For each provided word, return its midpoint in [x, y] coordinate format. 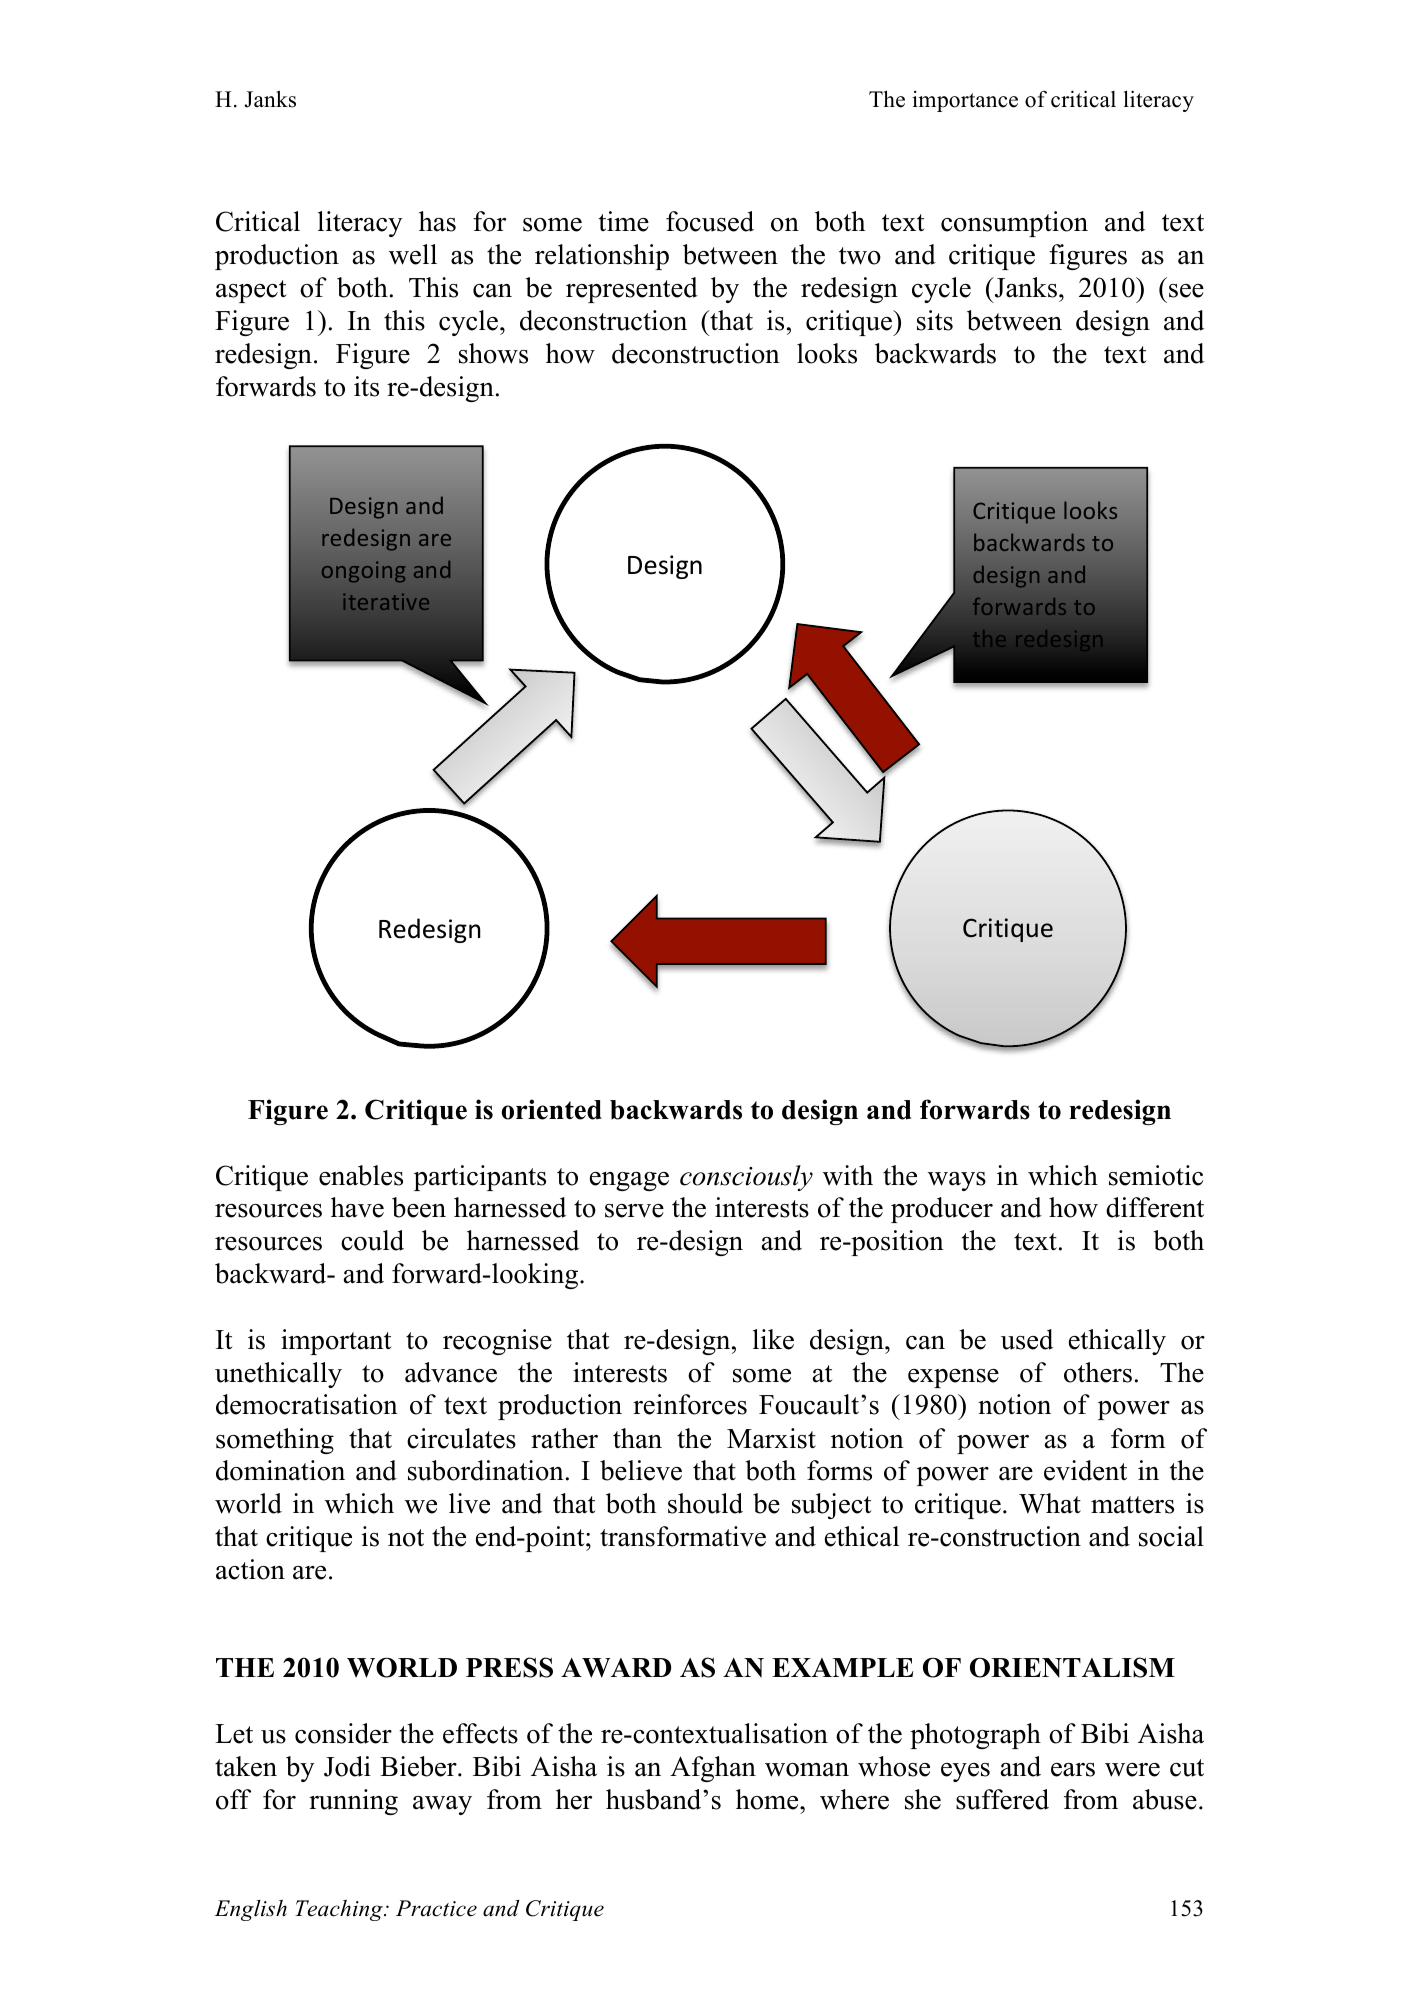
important [336, 1342]
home [768, 1799]
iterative [386, 602]
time [624, 221]
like [773, 1339]
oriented [551, 1109]
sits [935, 320]
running [353, 1802]
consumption [1014, 224]
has [437, 221]
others [1098, 1372]
